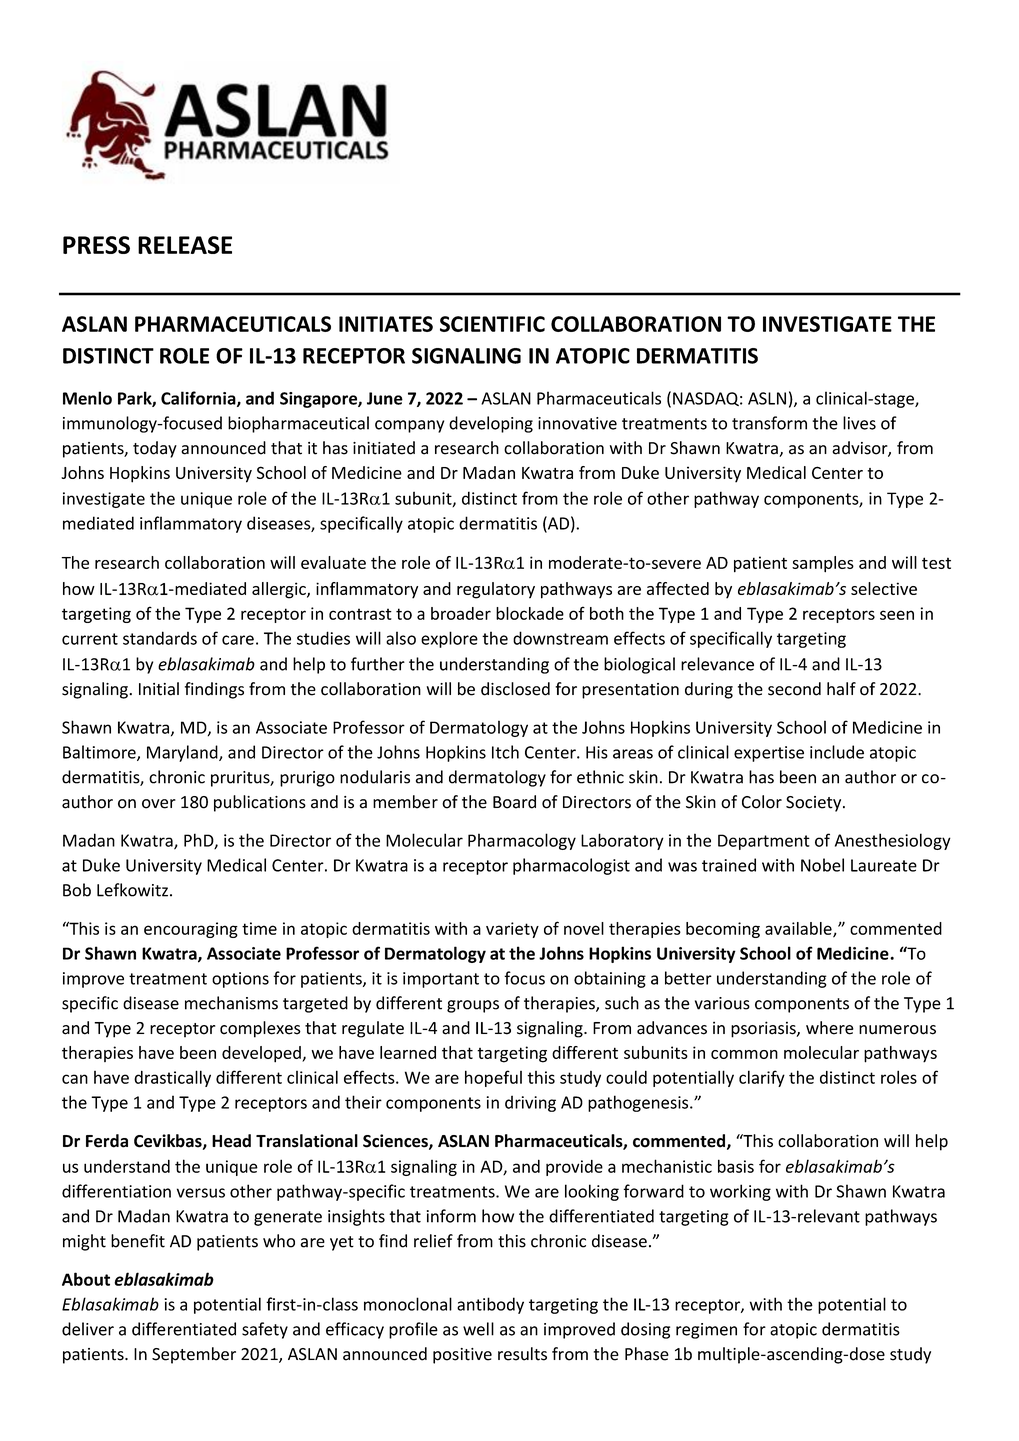 The width and height of the screenshot is (1019, 1441). I want to click on September, so click(194, 1355).
